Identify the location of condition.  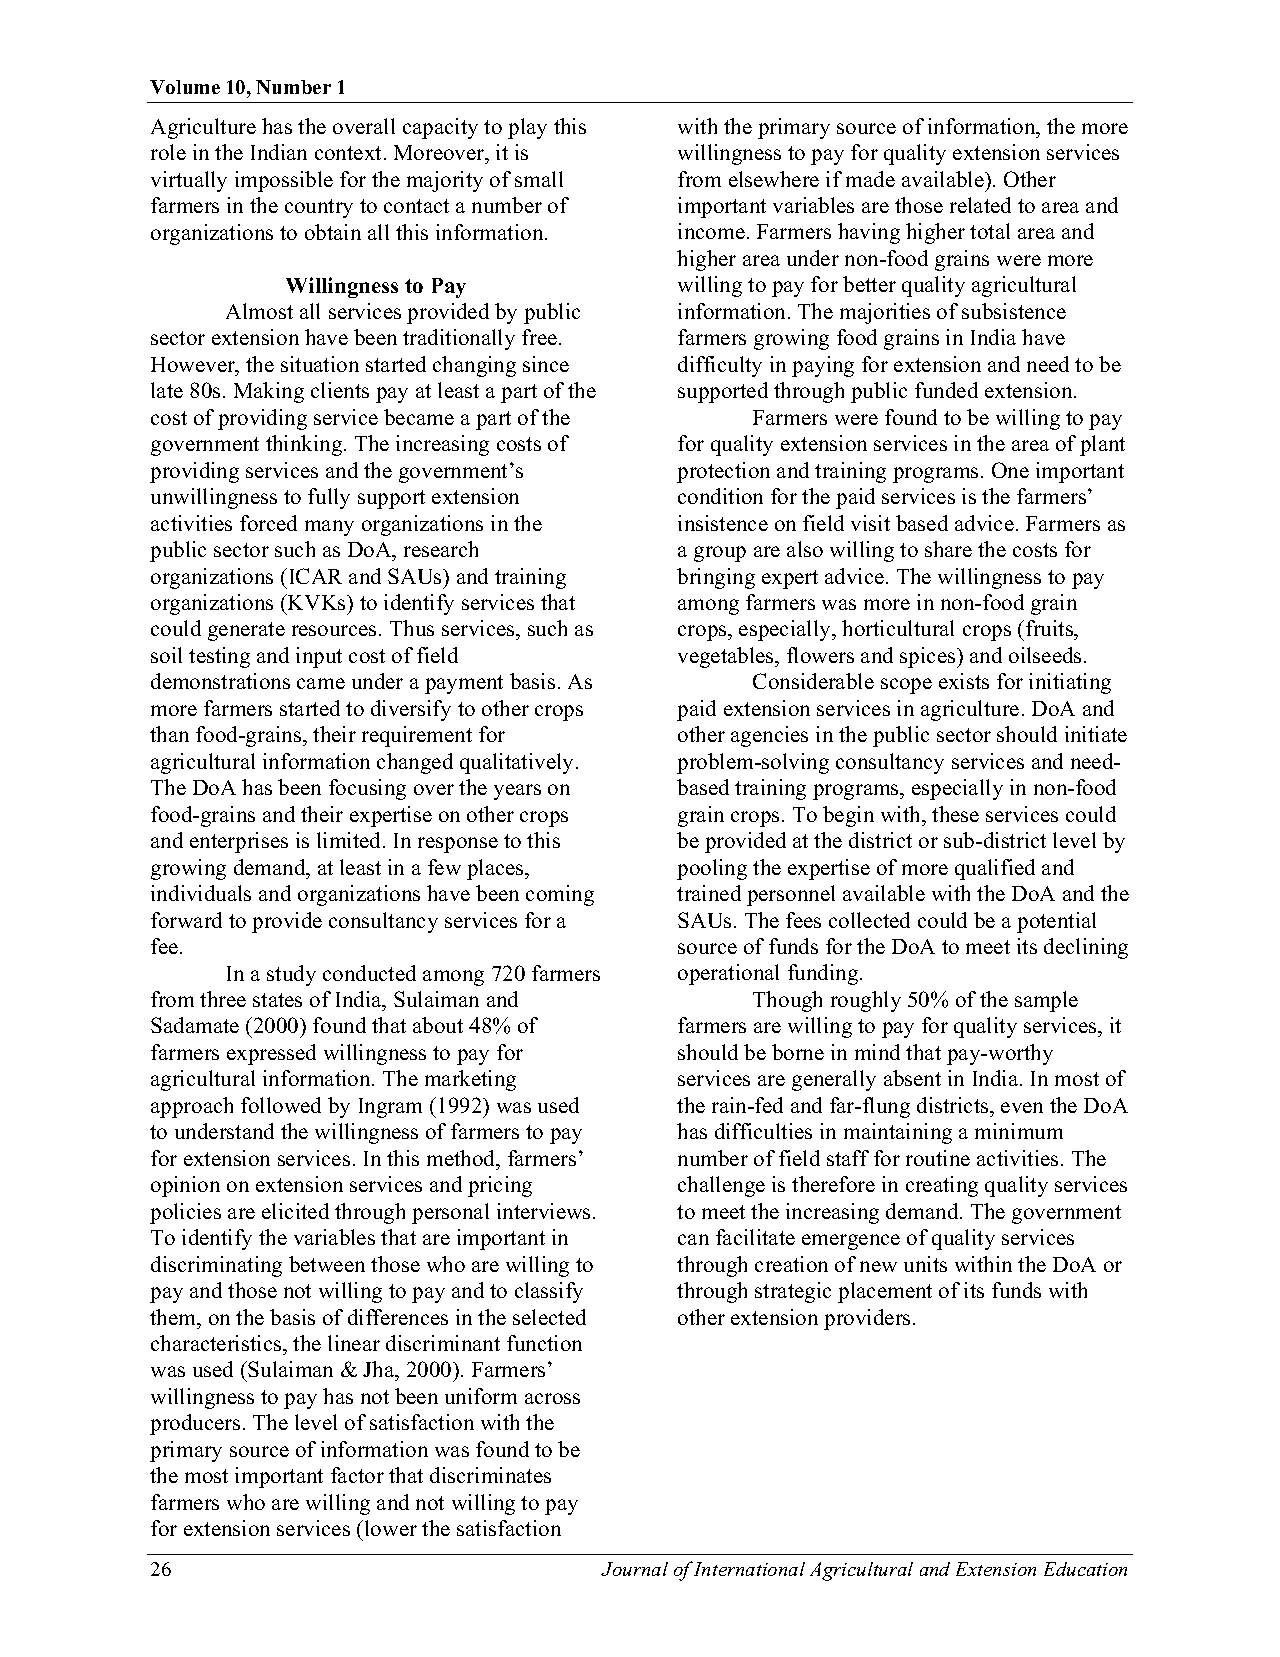
(720, 496).
